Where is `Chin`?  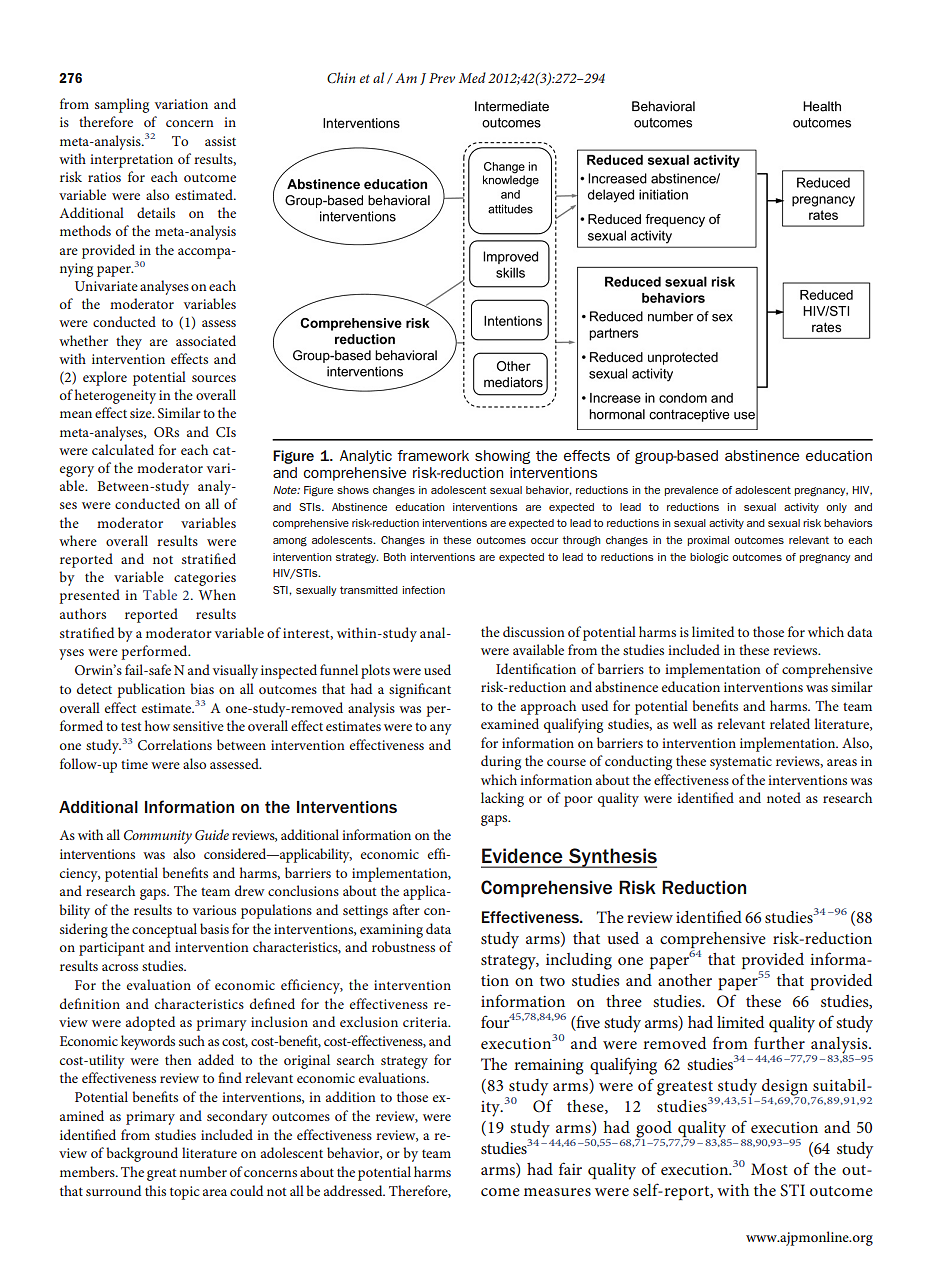 Chin is located at coordinates (341, 77).
